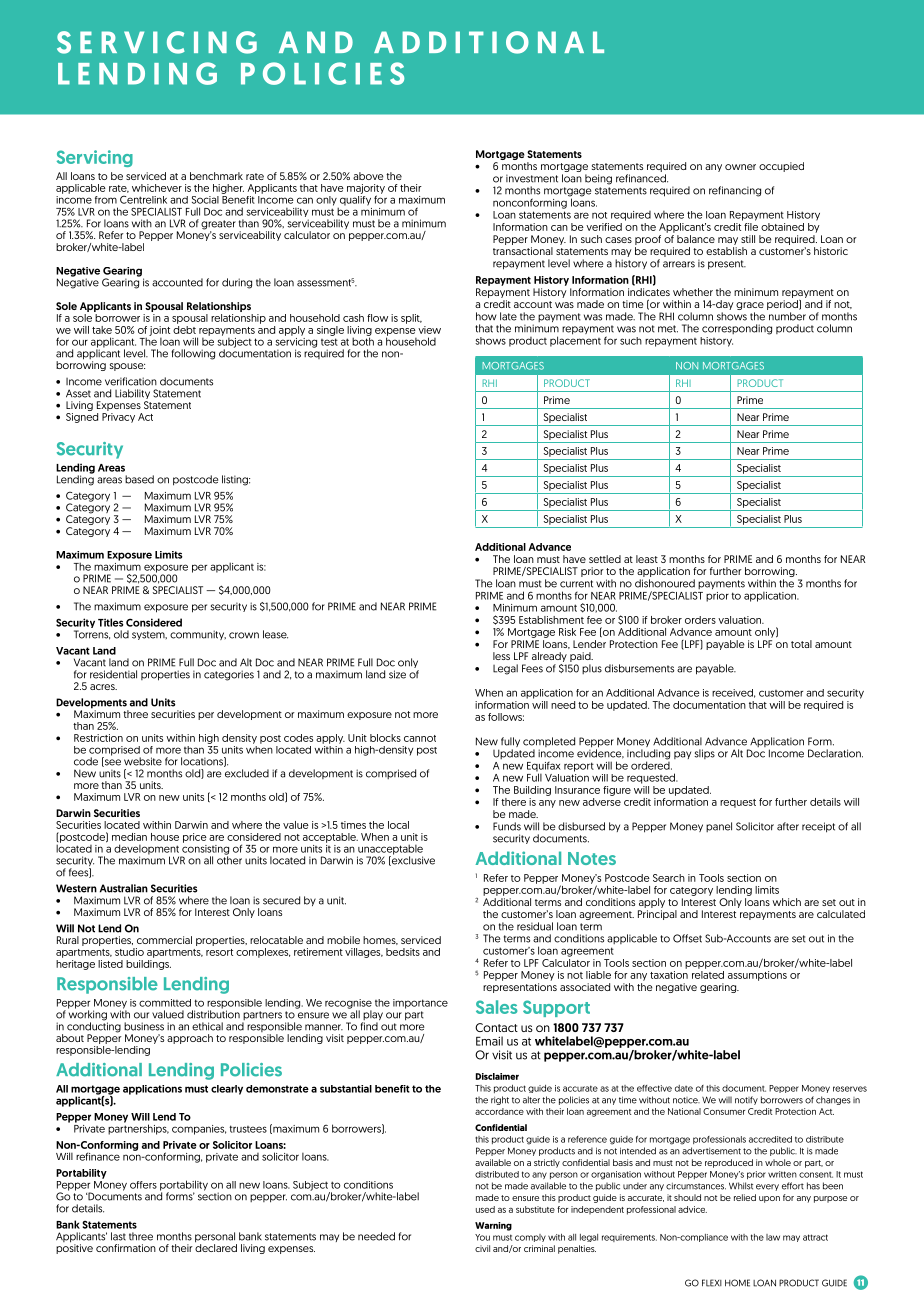 The height and width of the screenshot is (1308, 924). I want to click on system, so click(149, 635).
